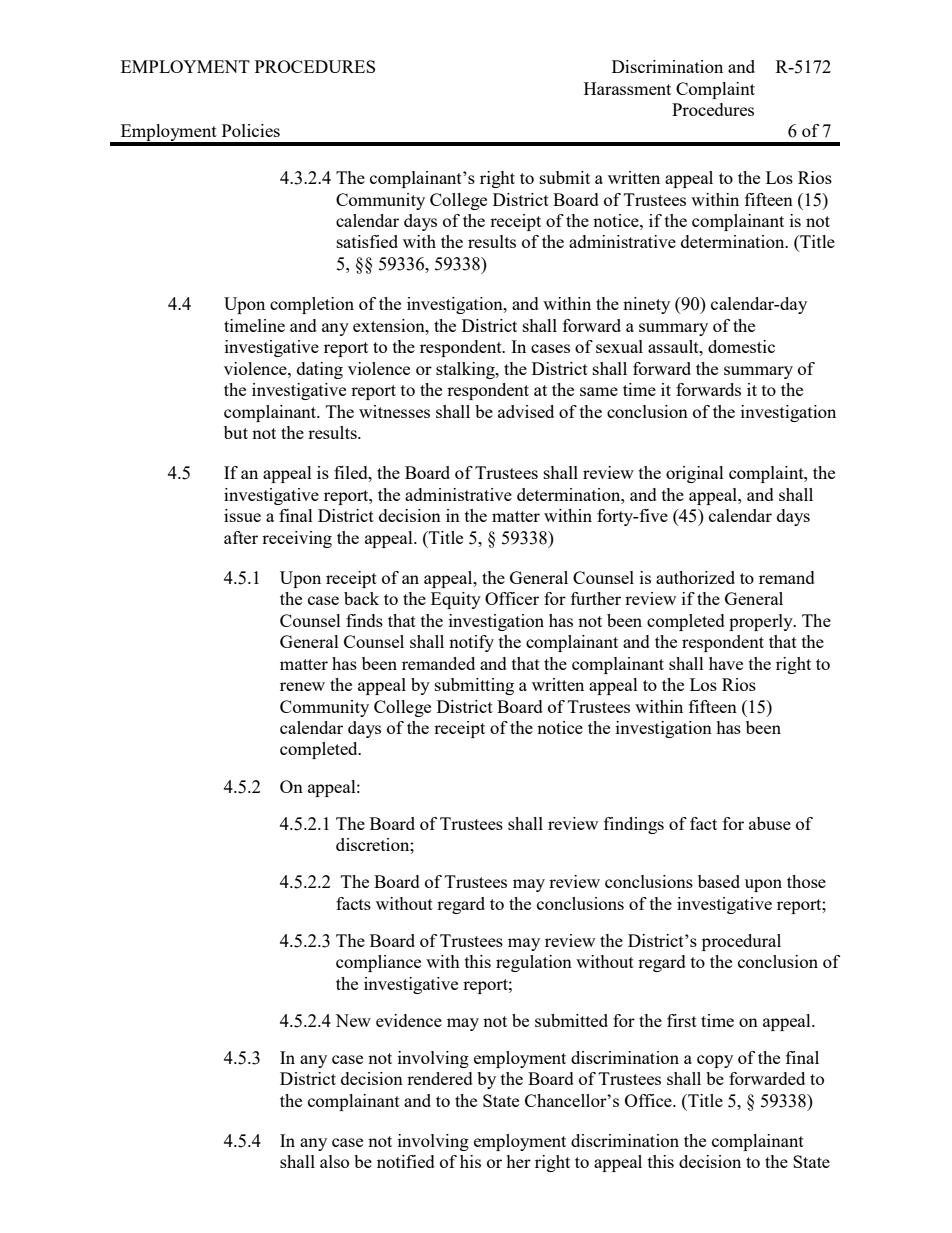 This screenshot has width=952, height=1233. I want to click on also, so click(334, 1161).
